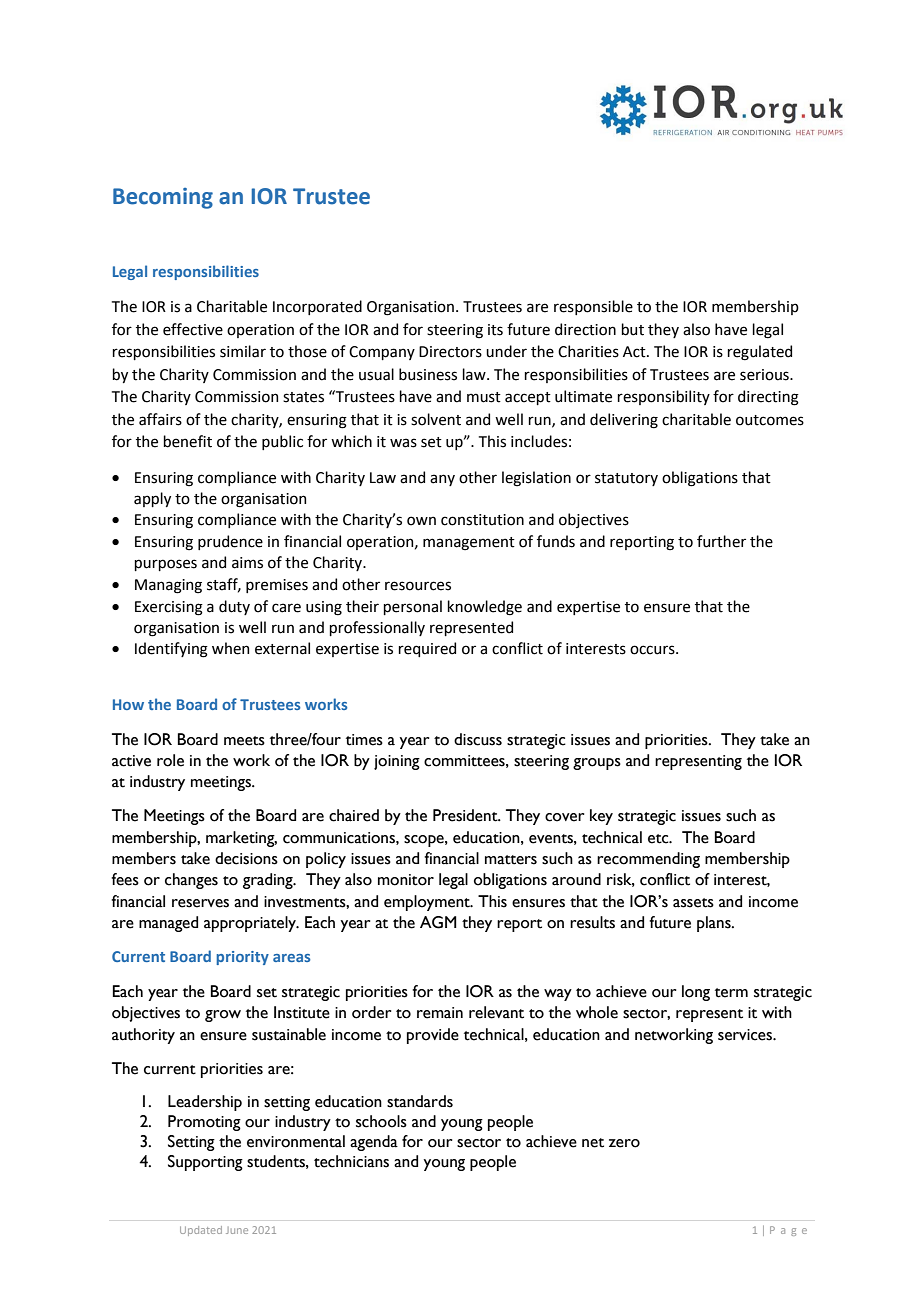  I want to click on changes, so click(191, 881).
